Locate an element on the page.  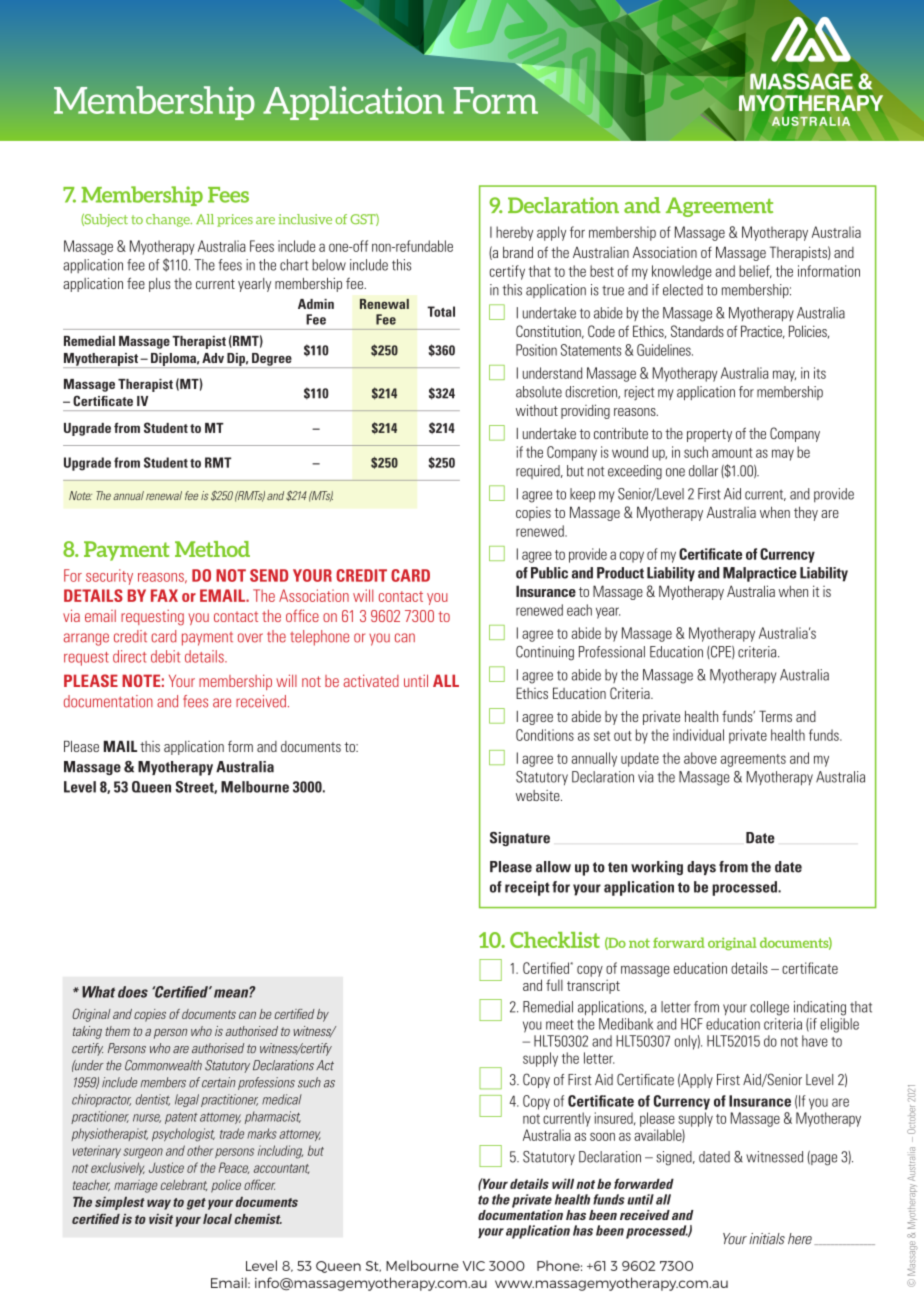
VIC is located at coordinates (474, 1266).
